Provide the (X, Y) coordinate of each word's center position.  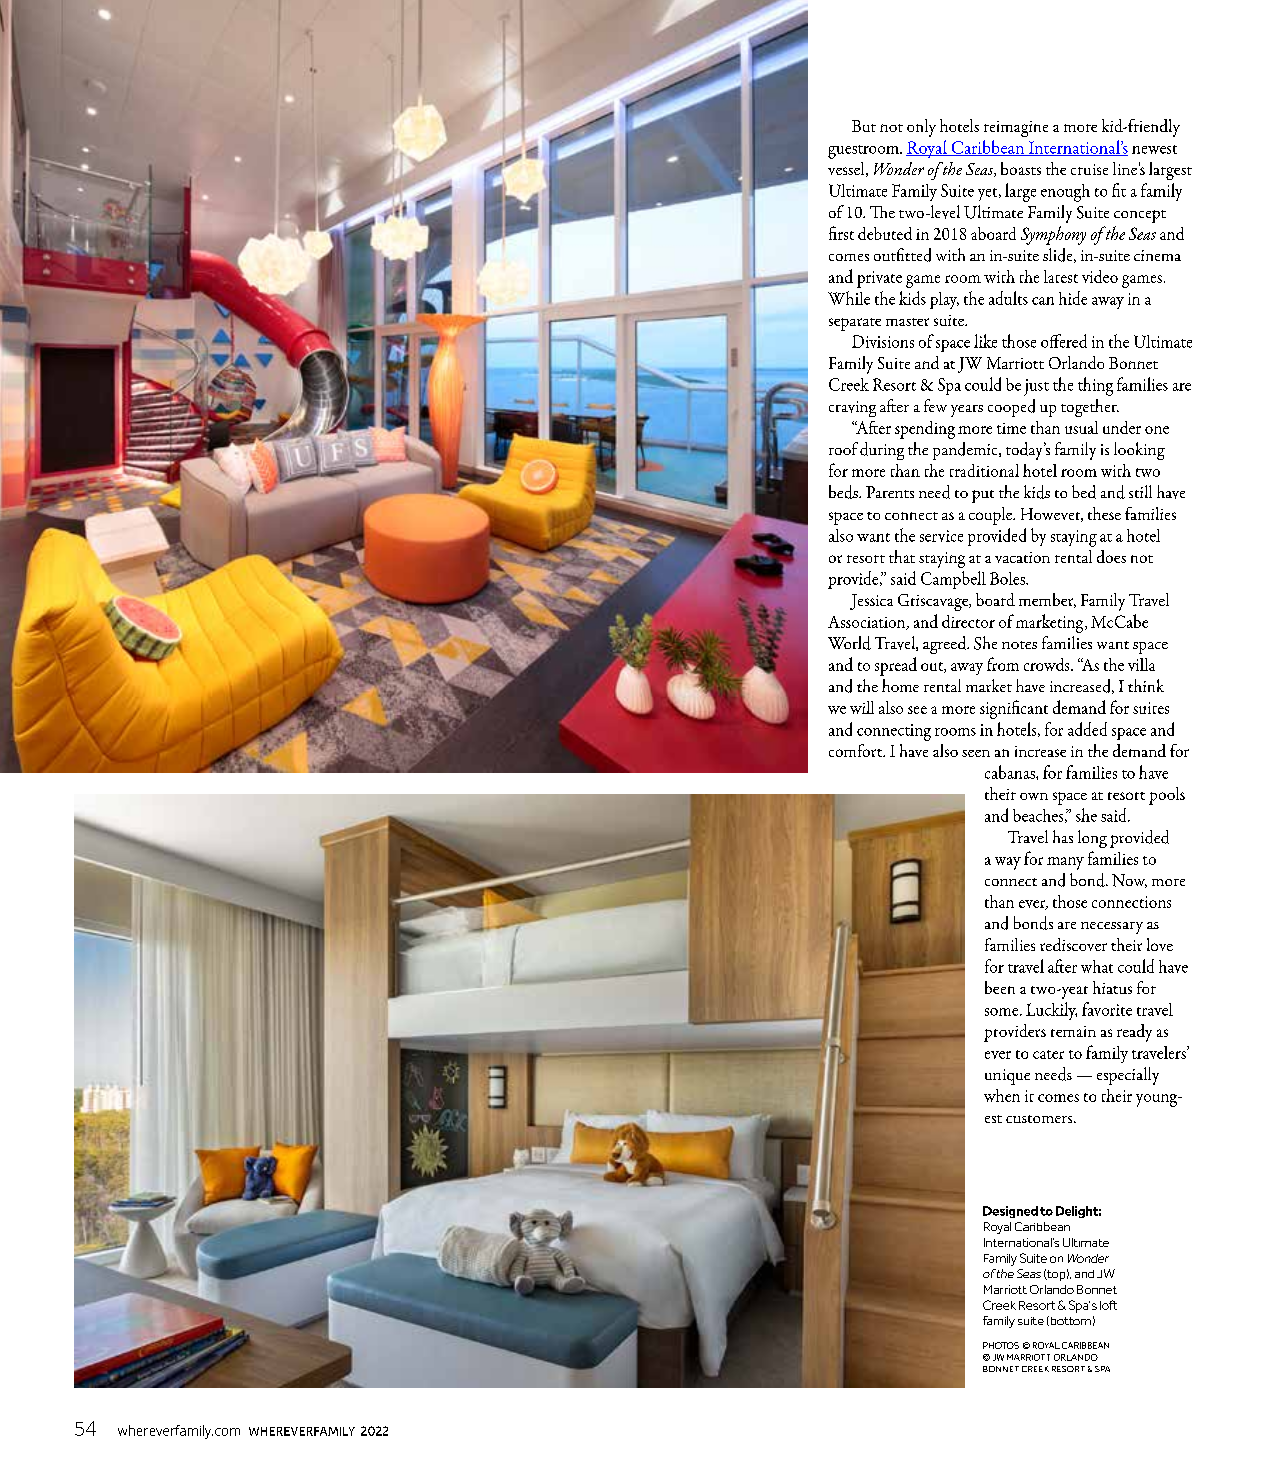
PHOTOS (1001, 1345)
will (862, 707)
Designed (1010, 1212)
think (1146, 685)
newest (1154, 149)
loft (1108, 1305)
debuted (885, 233)
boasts (1021, 168)
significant (1014, 709)
